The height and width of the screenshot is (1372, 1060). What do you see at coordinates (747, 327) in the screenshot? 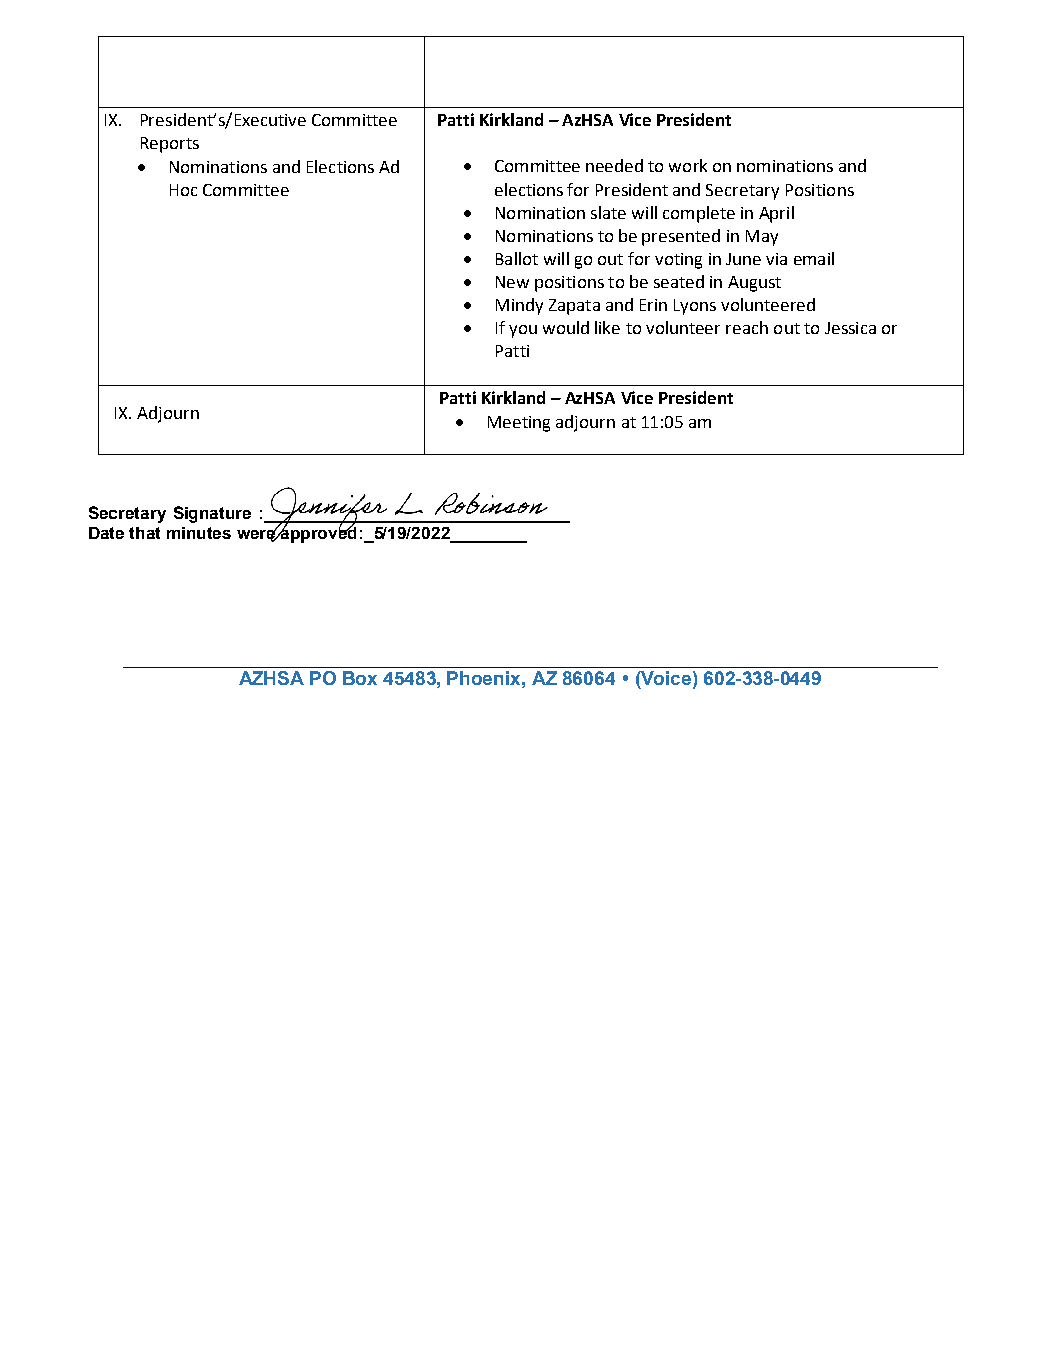
I see `reach` at bounding box center [747, 327].
